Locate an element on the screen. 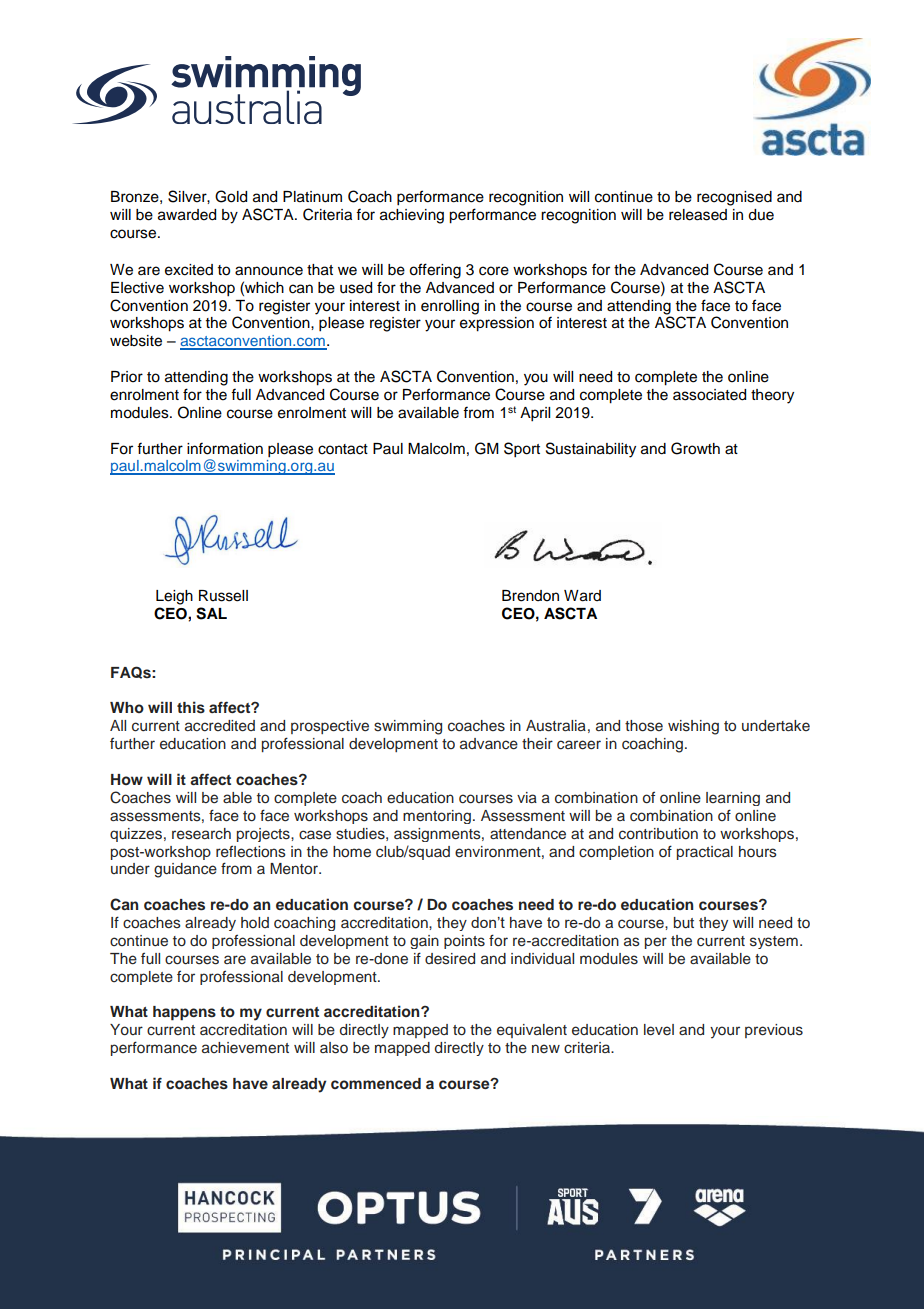 This screenshot has height=1309, width=924. Gold is located at coordinates (231, 196).
